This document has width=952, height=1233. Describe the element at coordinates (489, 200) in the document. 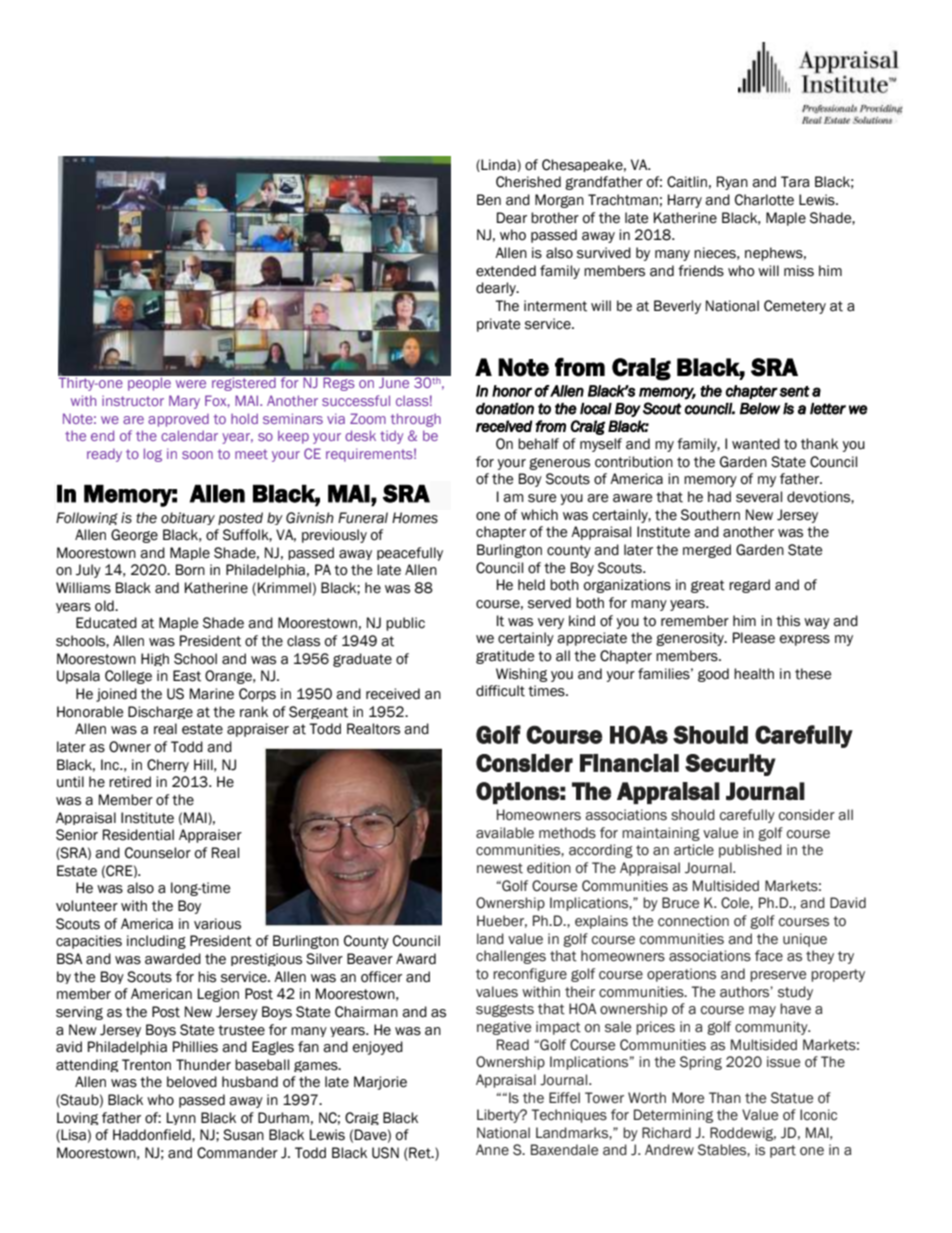

I see `Ben` at that location.
